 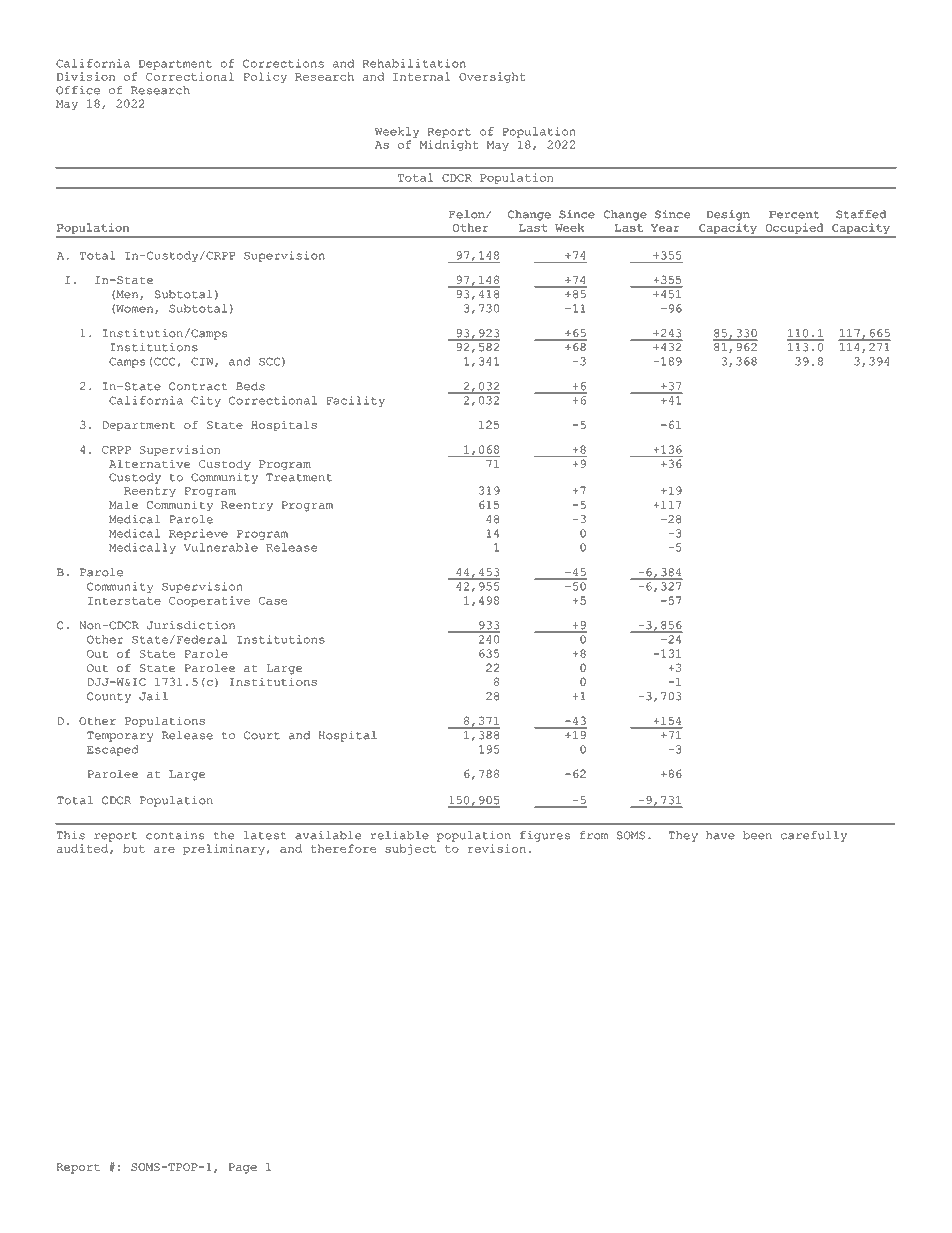 What do you see at coordinates (299, 477) in the screenshot?
I see `Treatment` at bounding box center [299, 477].
